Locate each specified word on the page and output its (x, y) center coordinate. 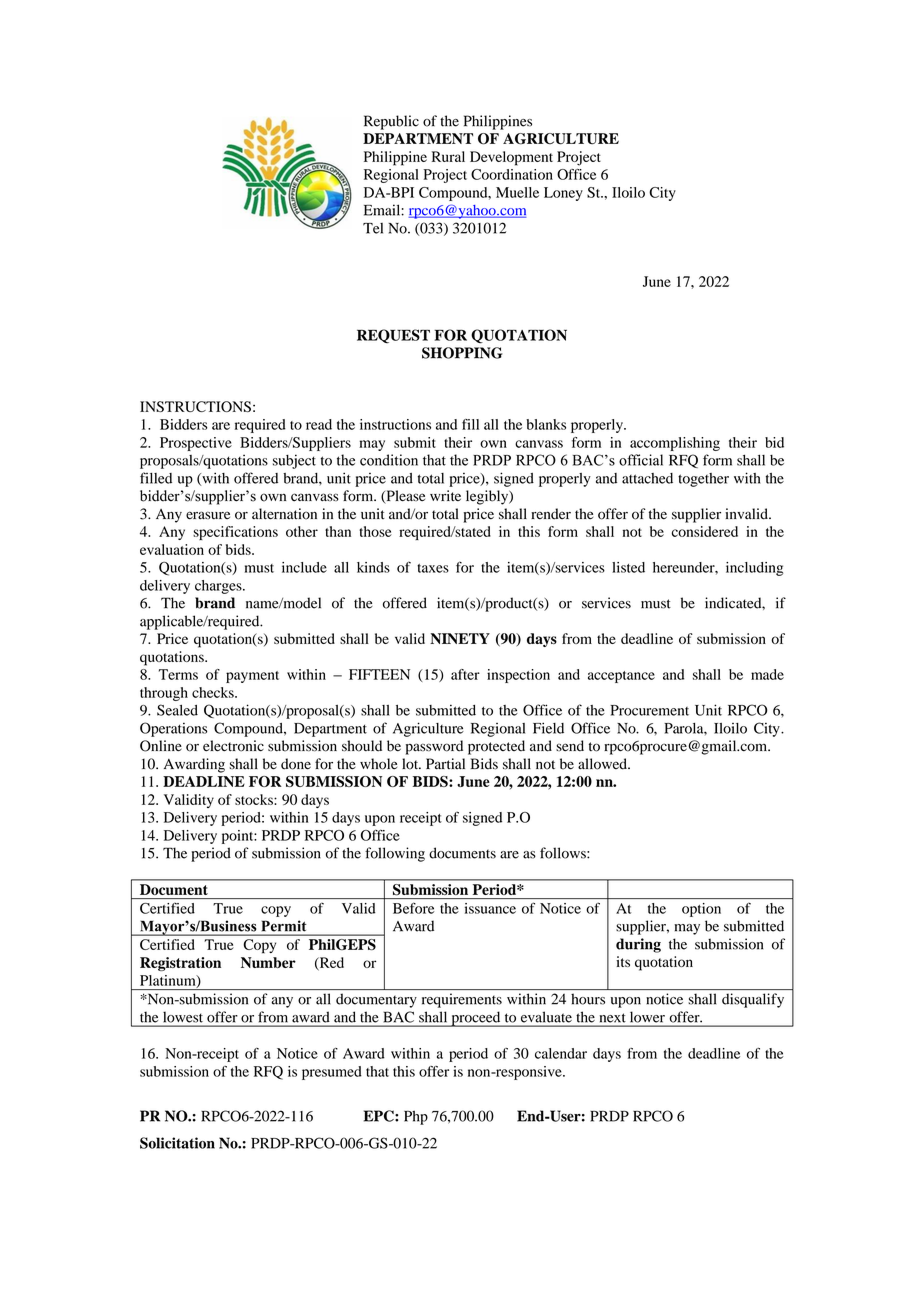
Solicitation (177, 1143)
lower (647, 1017)
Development (511, 158)
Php (416, 1117)
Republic (391, 122)
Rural (448, 156)
